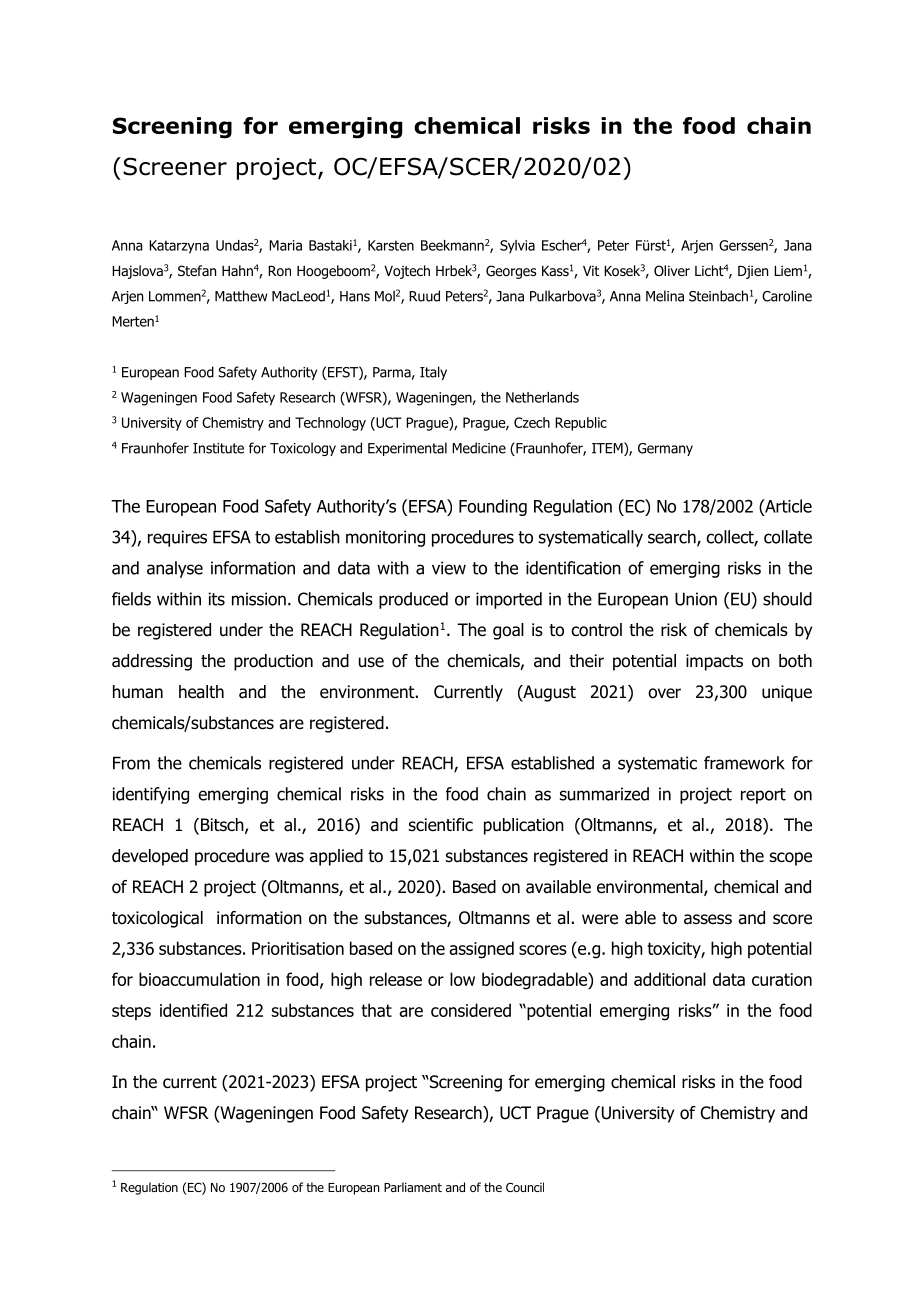 The height and width of the screenshot is (1308, 924). What do you see at coordinates (672, 270) in the screenshot?
I see `Oliver` at bounding box center [672, 270].
